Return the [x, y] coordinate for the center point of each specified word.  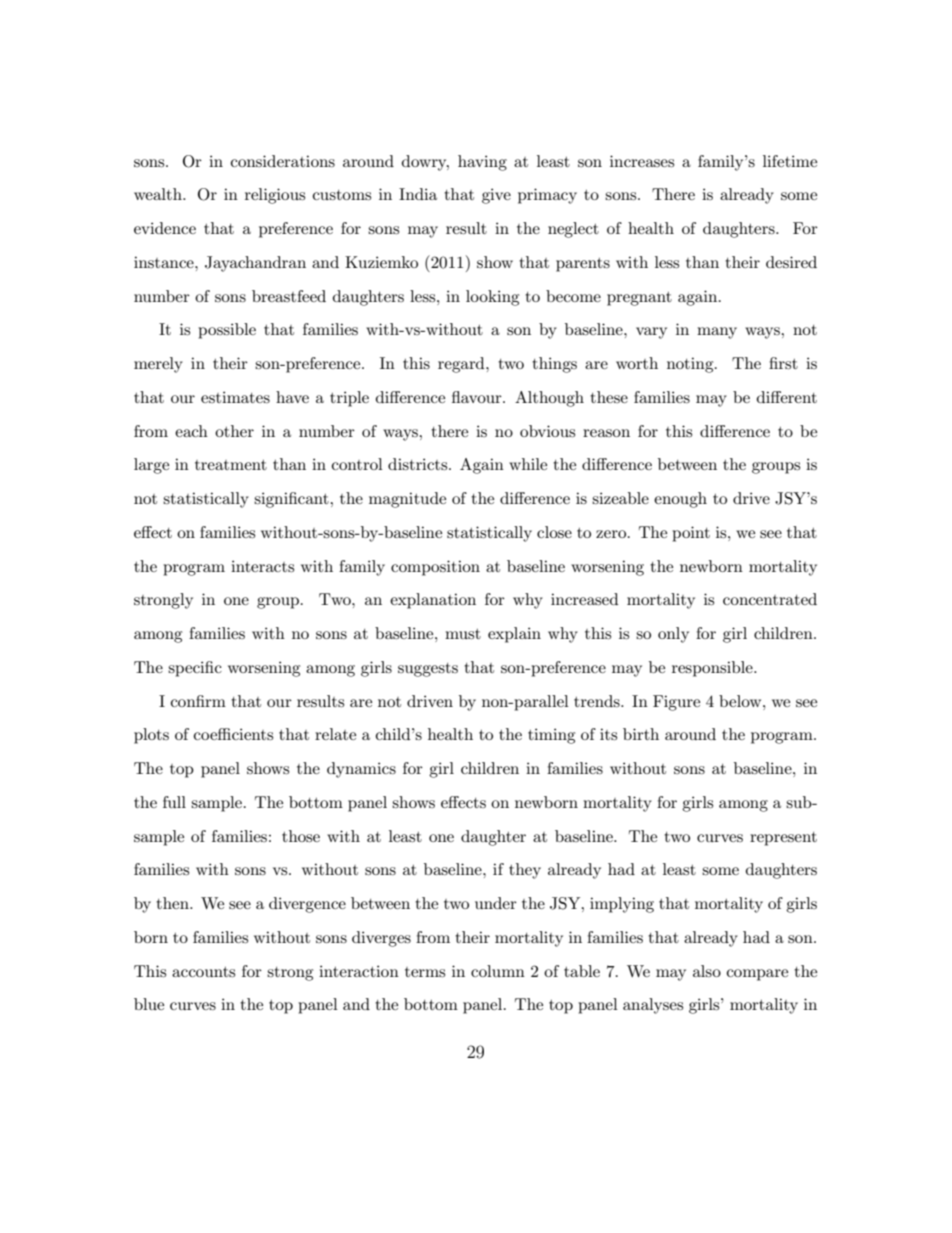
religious [275, 196]
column [498, 971]
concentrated [770, 599]
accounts [203, 972]
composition [435, 568]
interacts [262, 566]
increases [642, 161]
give [496, 196]
